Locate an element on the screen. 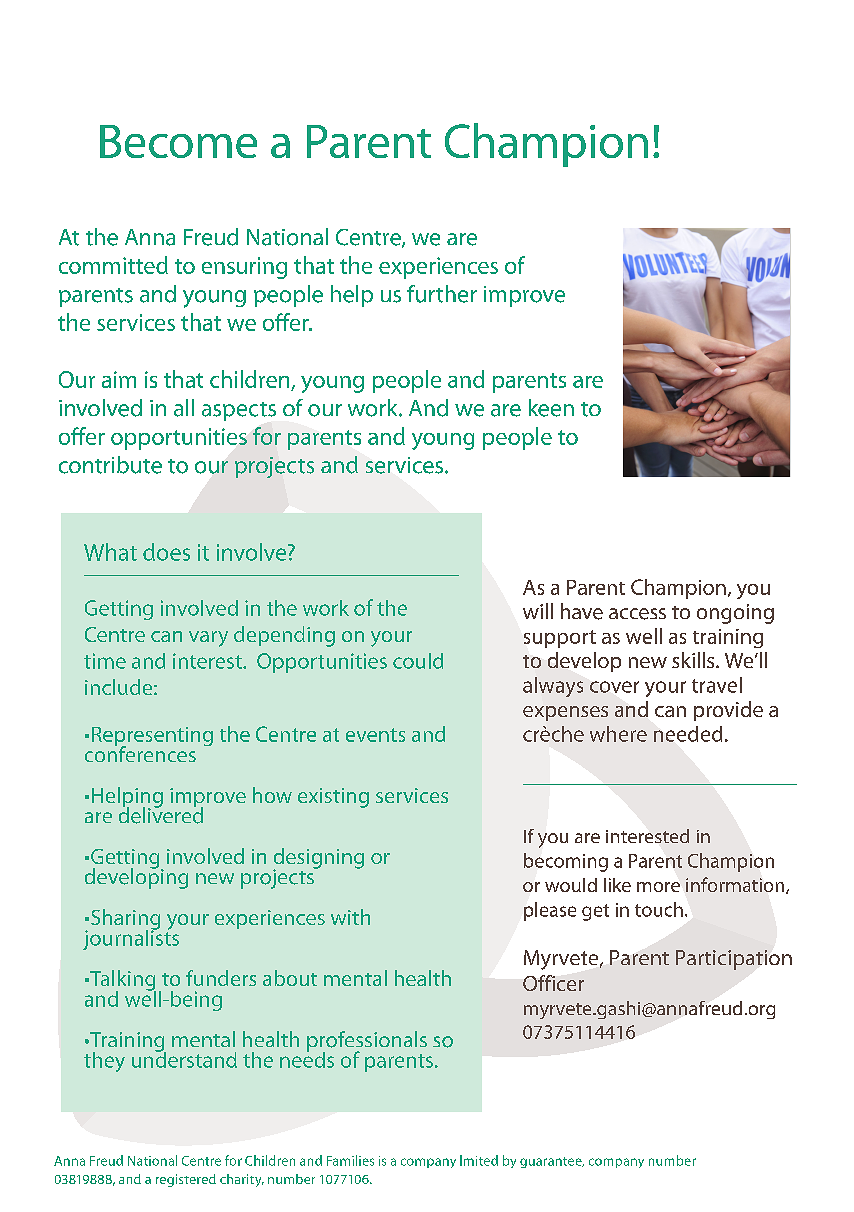 This screenshot has height=1212, width=854. guarantee is located at coordinates (552, 1162).
